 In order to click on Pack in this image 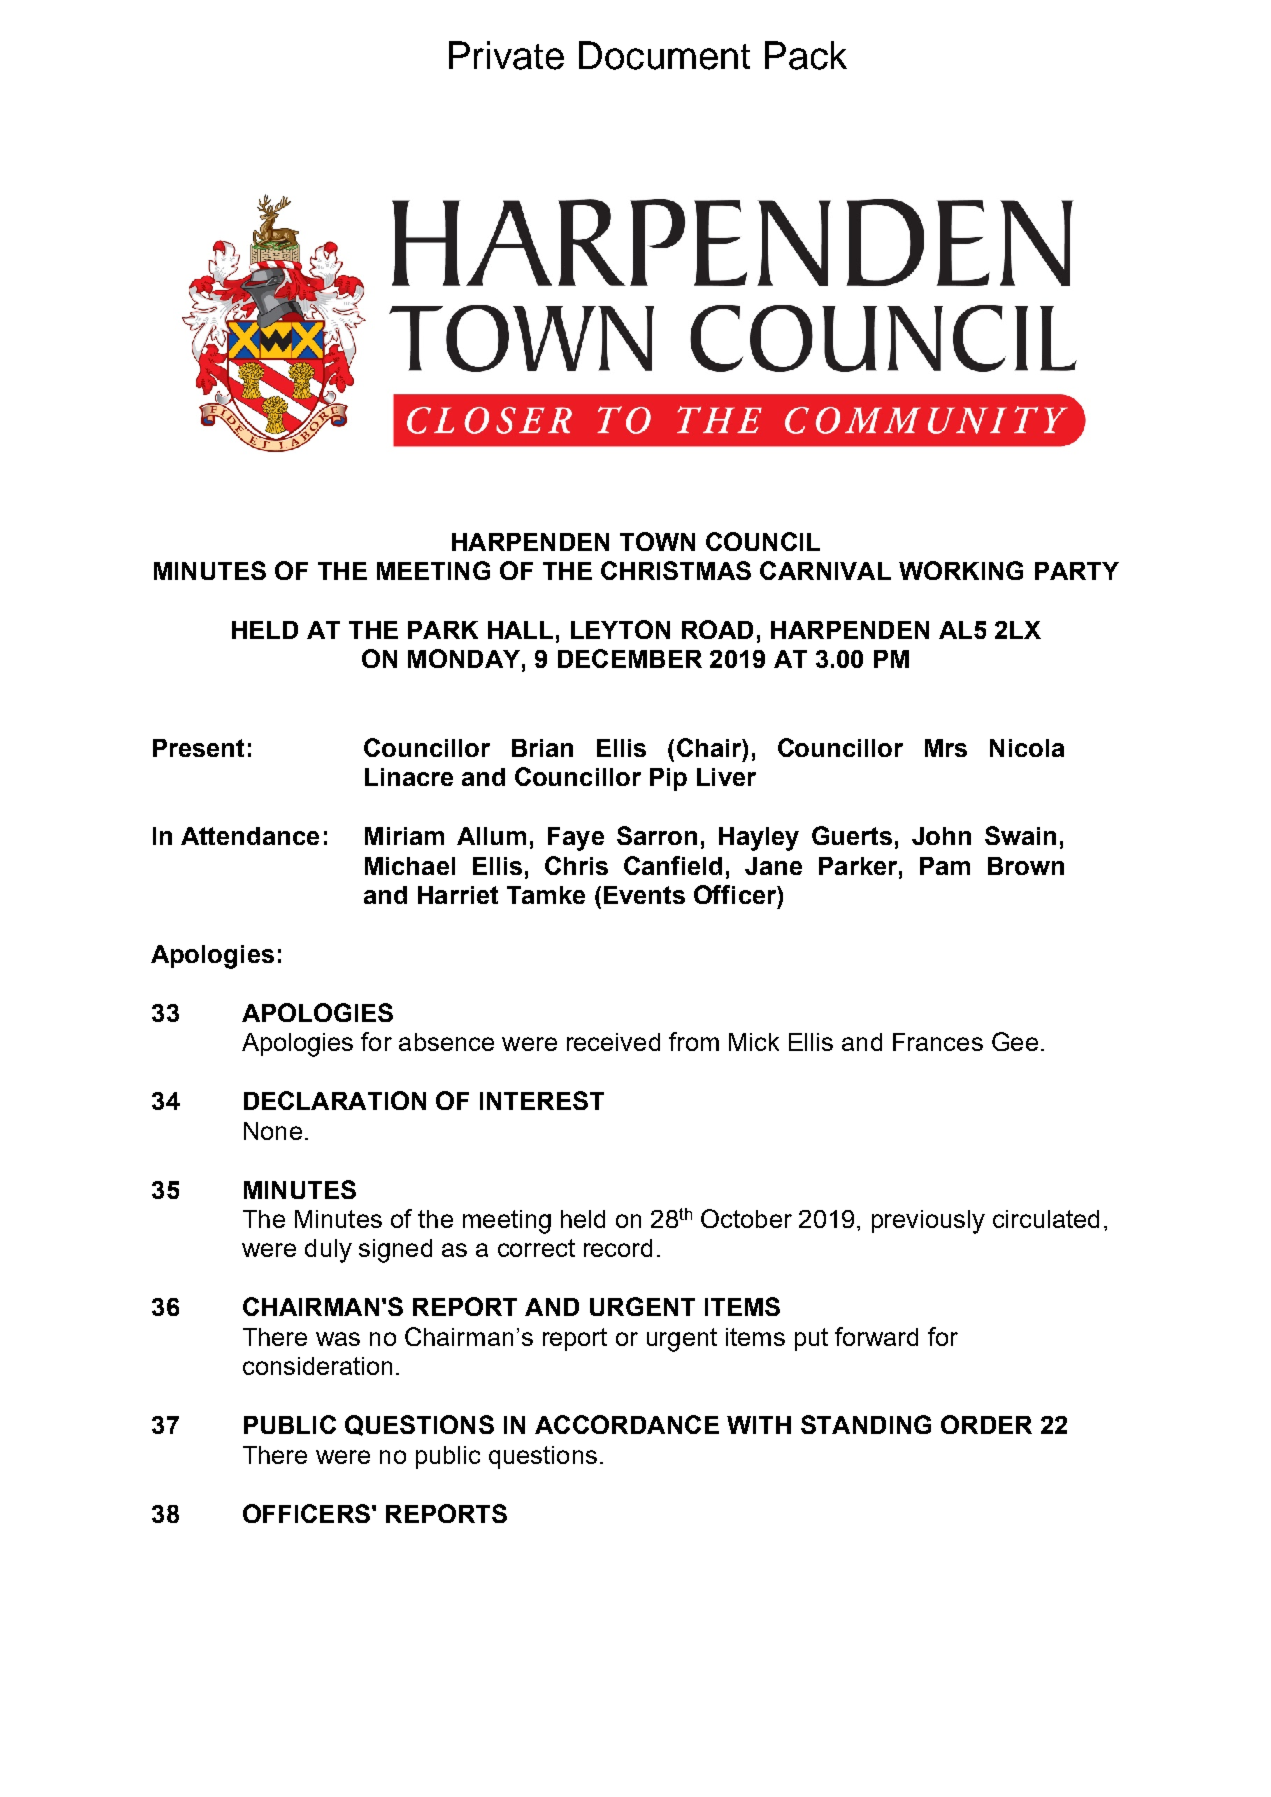, I will do `click(806, 55)`.
